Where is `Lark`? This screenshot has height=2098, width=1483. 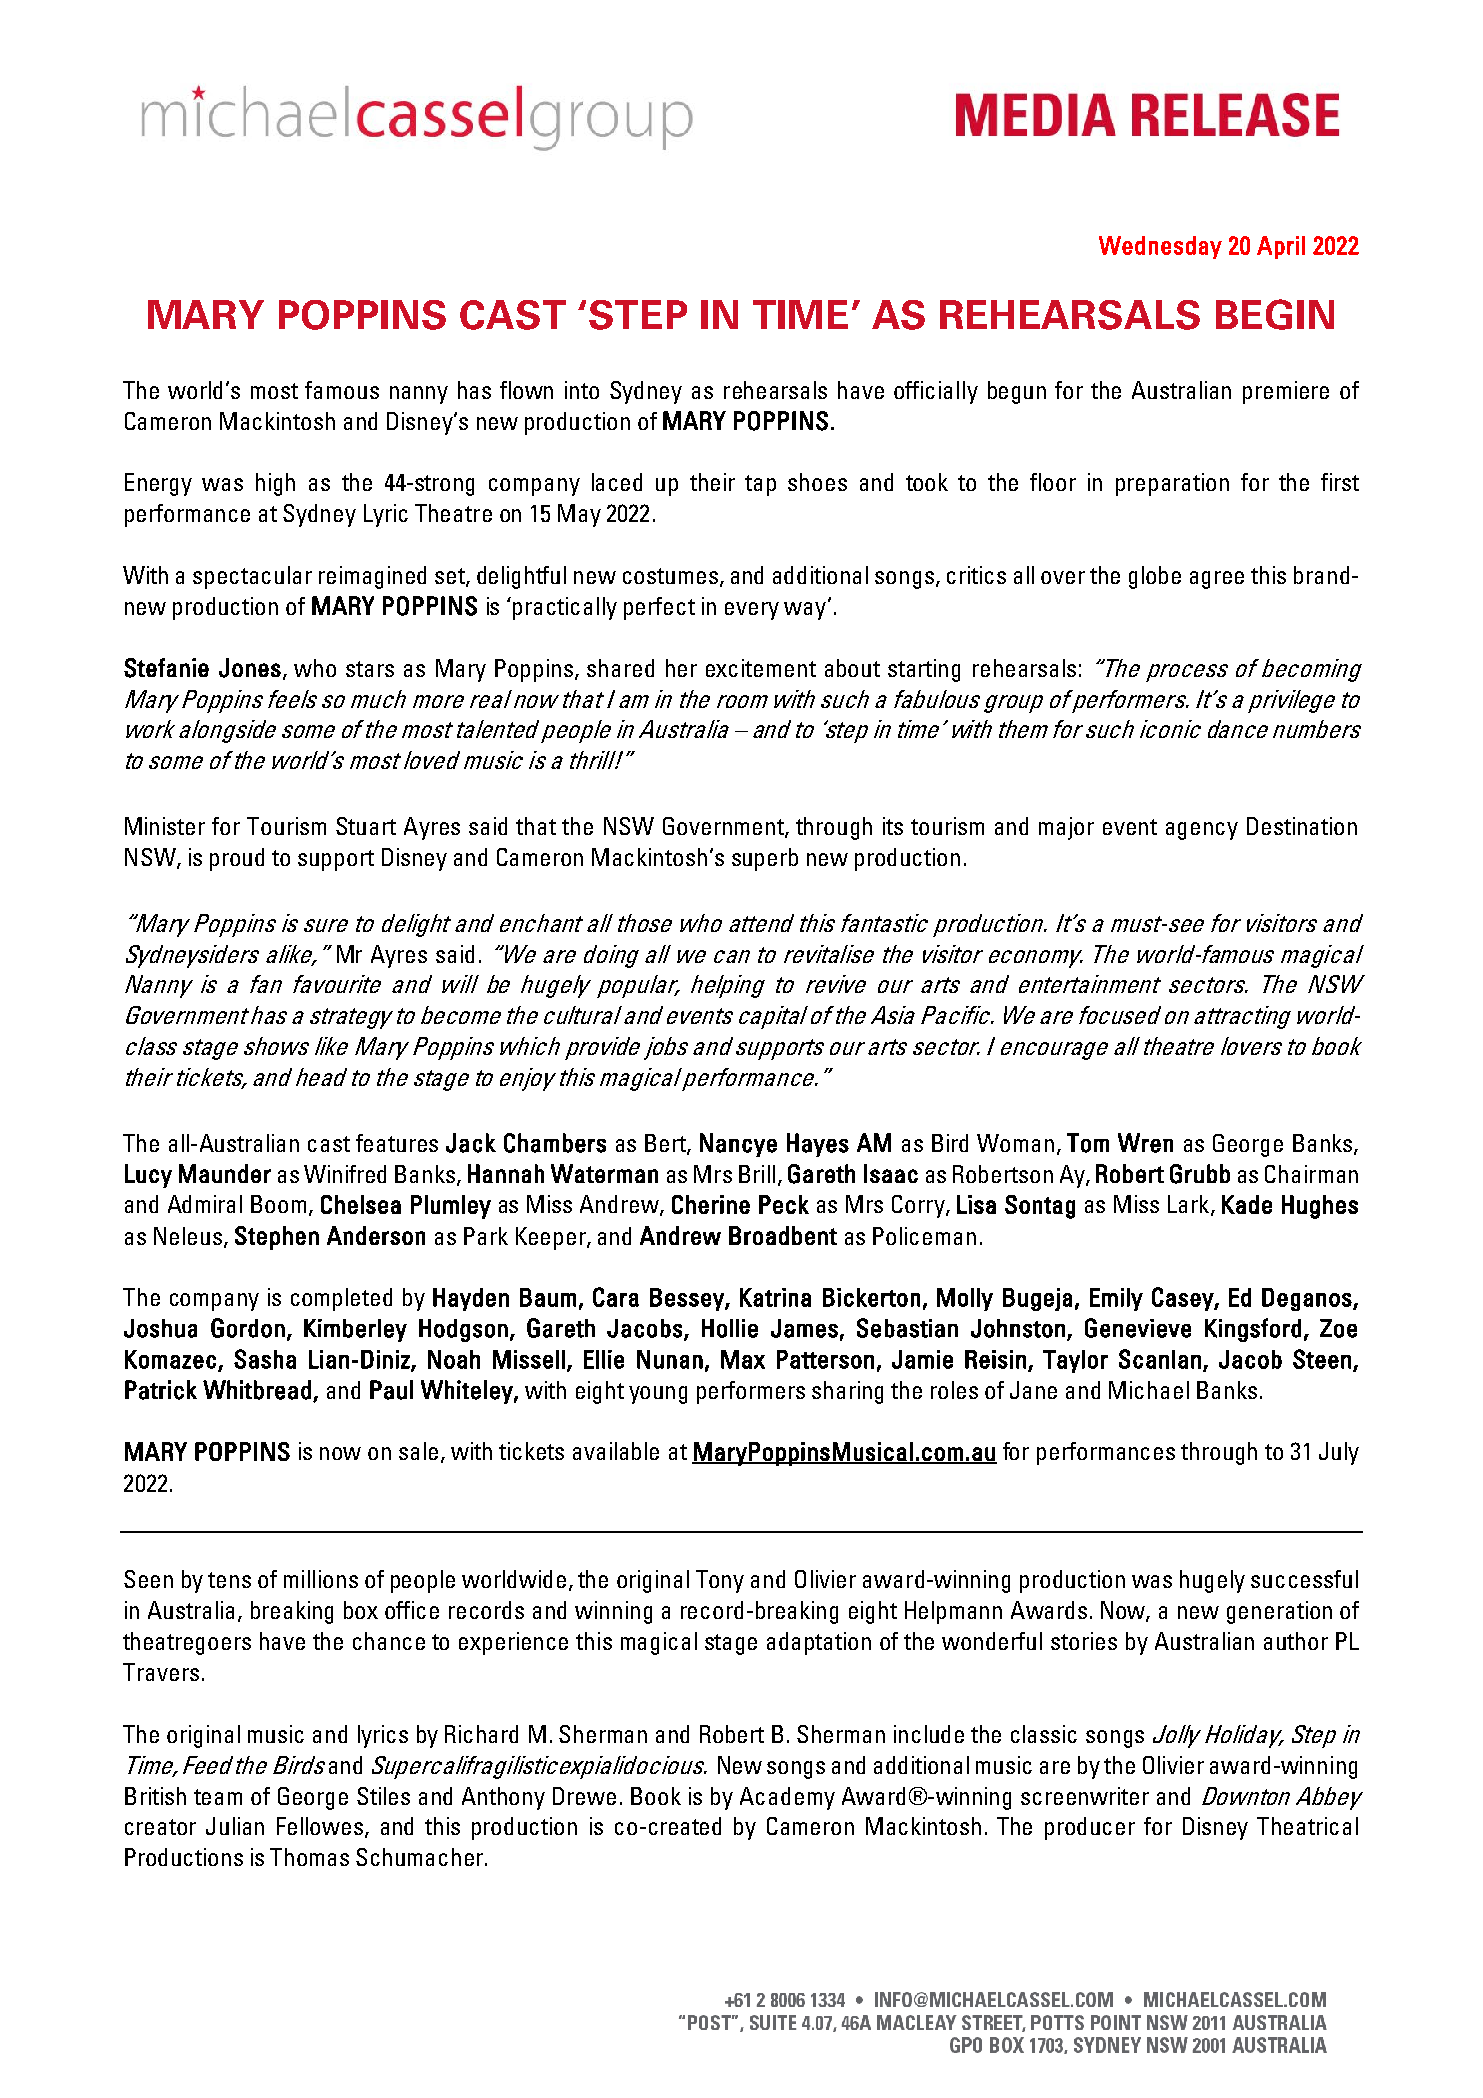 Lark is located at coordinates (1190, 1205).
